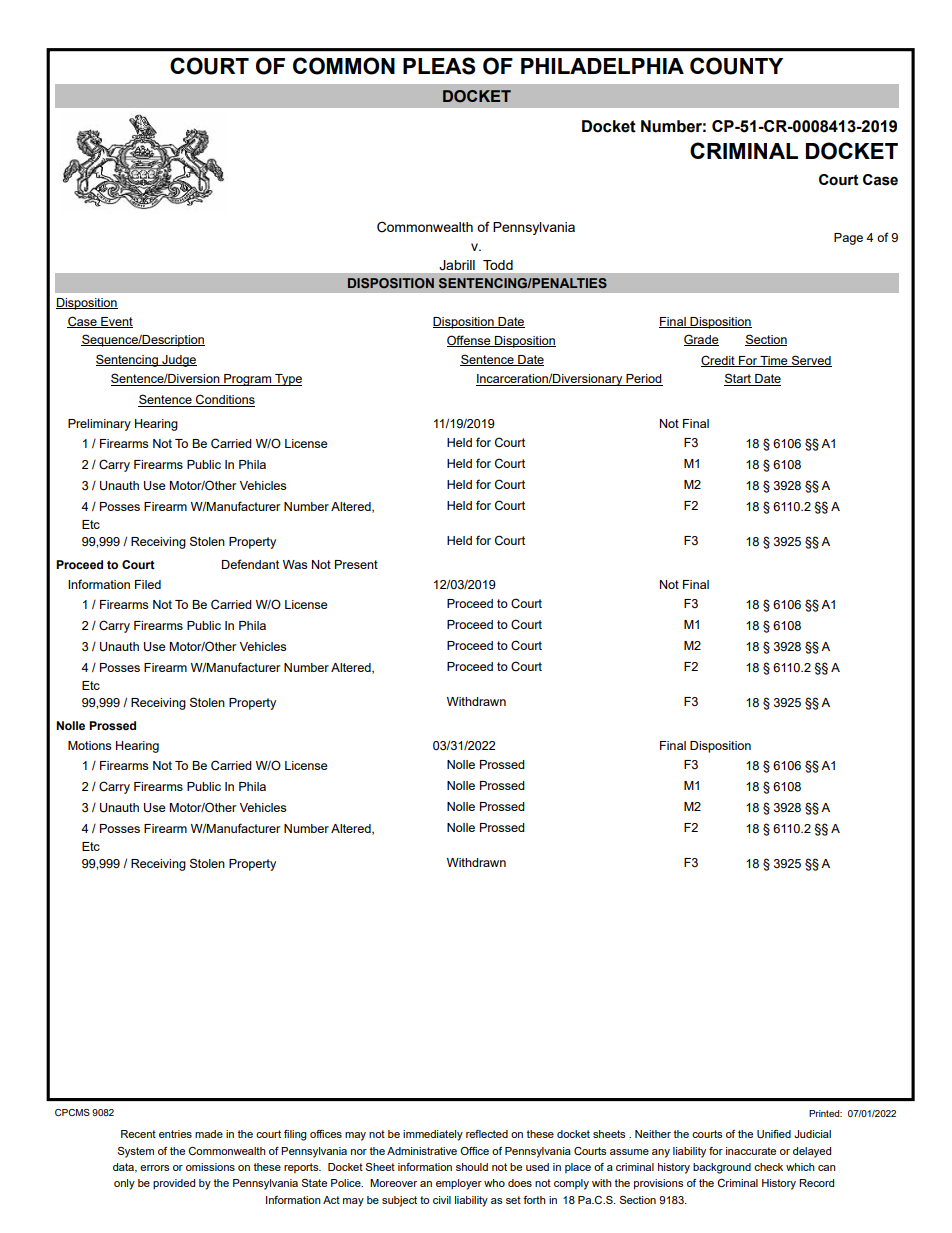  What do you see at coordinates (736, 66) in the screenshot?
I see `COUNTY` at bounding box center [736, 66].
